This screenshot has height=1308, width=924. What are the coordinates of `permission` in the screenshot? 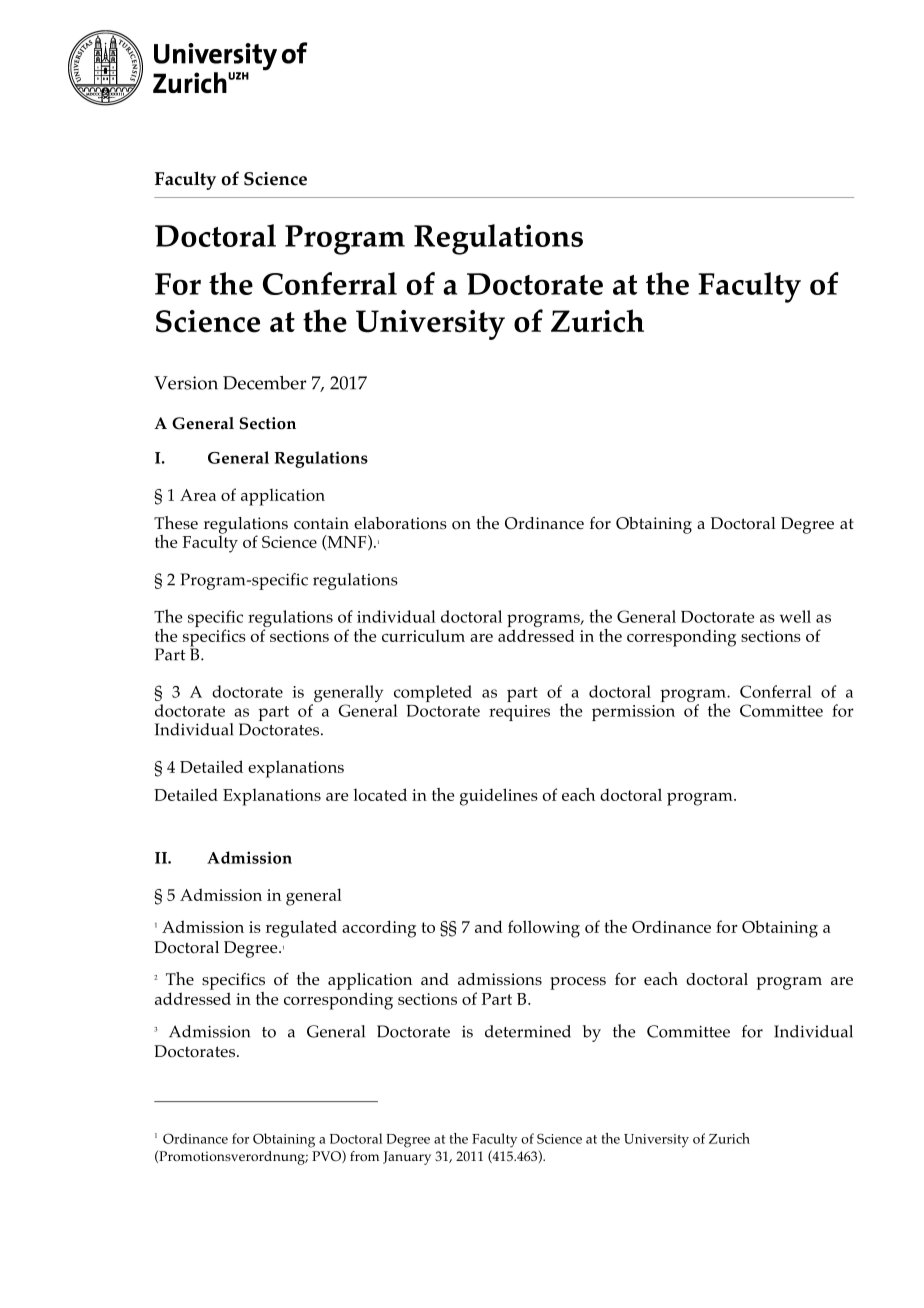 It's located at (633, 713).
